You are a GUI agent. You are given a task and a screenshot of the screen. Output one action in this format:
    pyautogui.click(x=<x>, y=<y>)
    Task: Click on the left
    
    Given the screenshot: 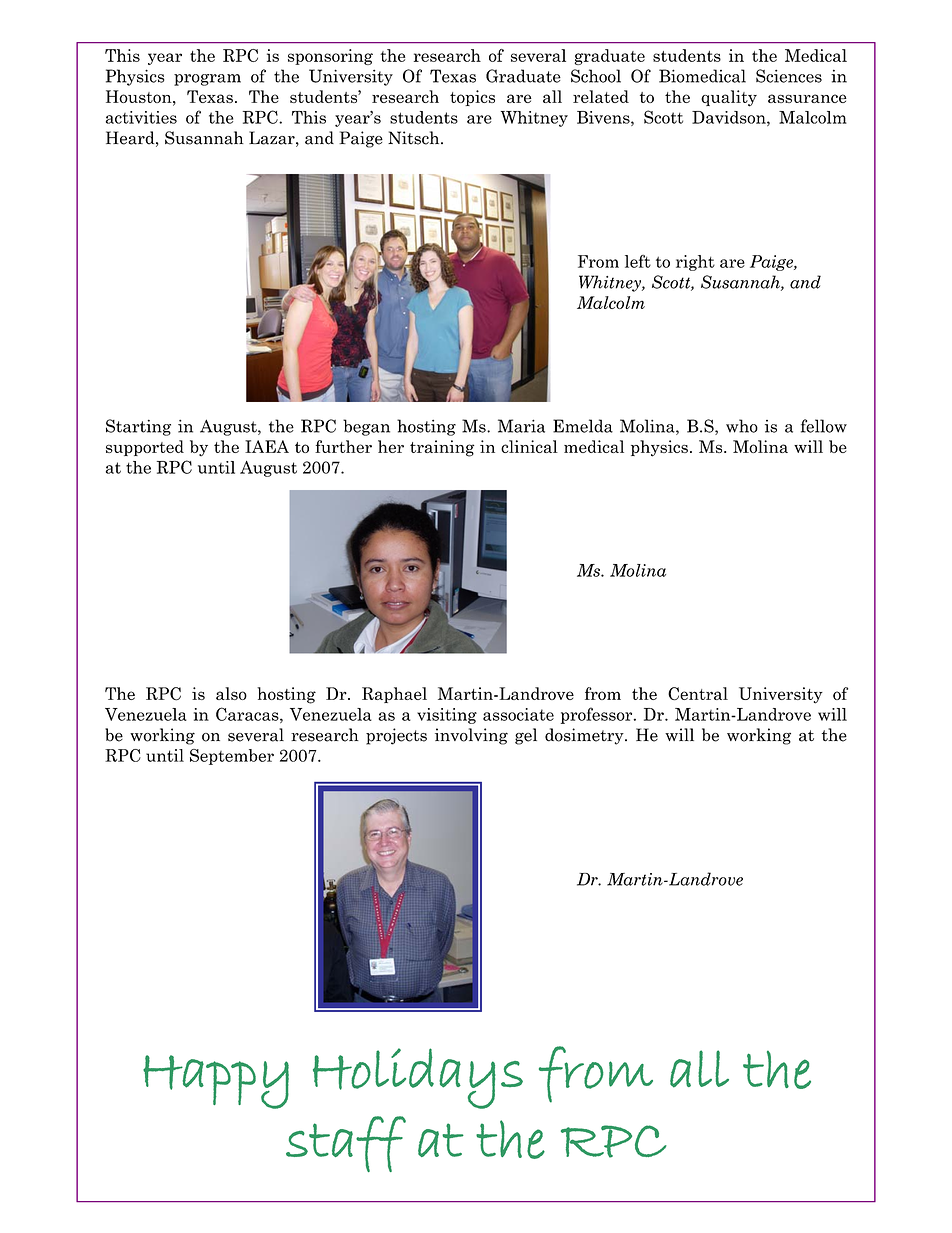 What is the action you would take?
    pyautogui.click(x=638, y=261)
